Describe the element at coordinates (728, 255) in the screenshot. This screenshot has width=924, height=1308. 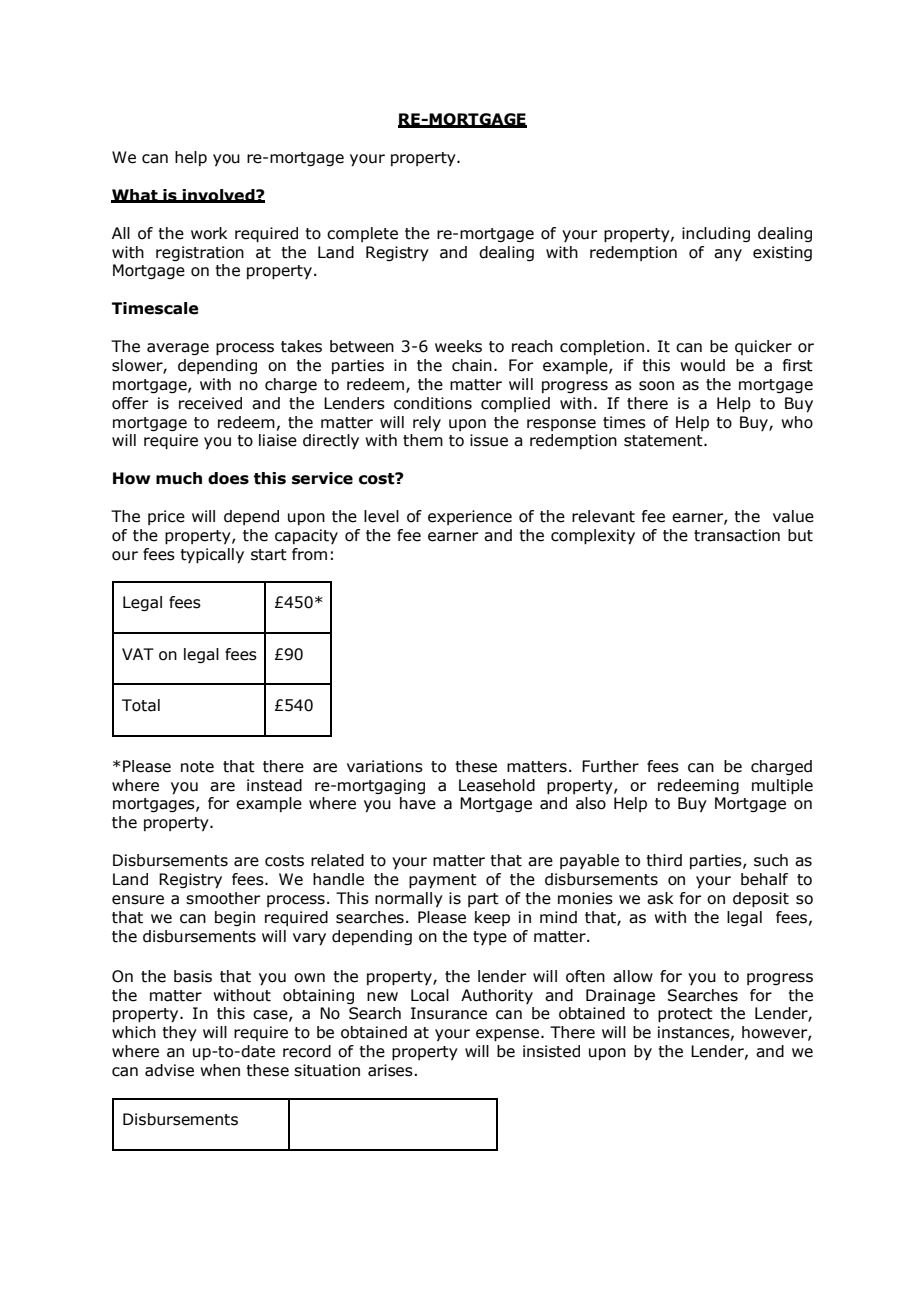
I see `any` at that location.
